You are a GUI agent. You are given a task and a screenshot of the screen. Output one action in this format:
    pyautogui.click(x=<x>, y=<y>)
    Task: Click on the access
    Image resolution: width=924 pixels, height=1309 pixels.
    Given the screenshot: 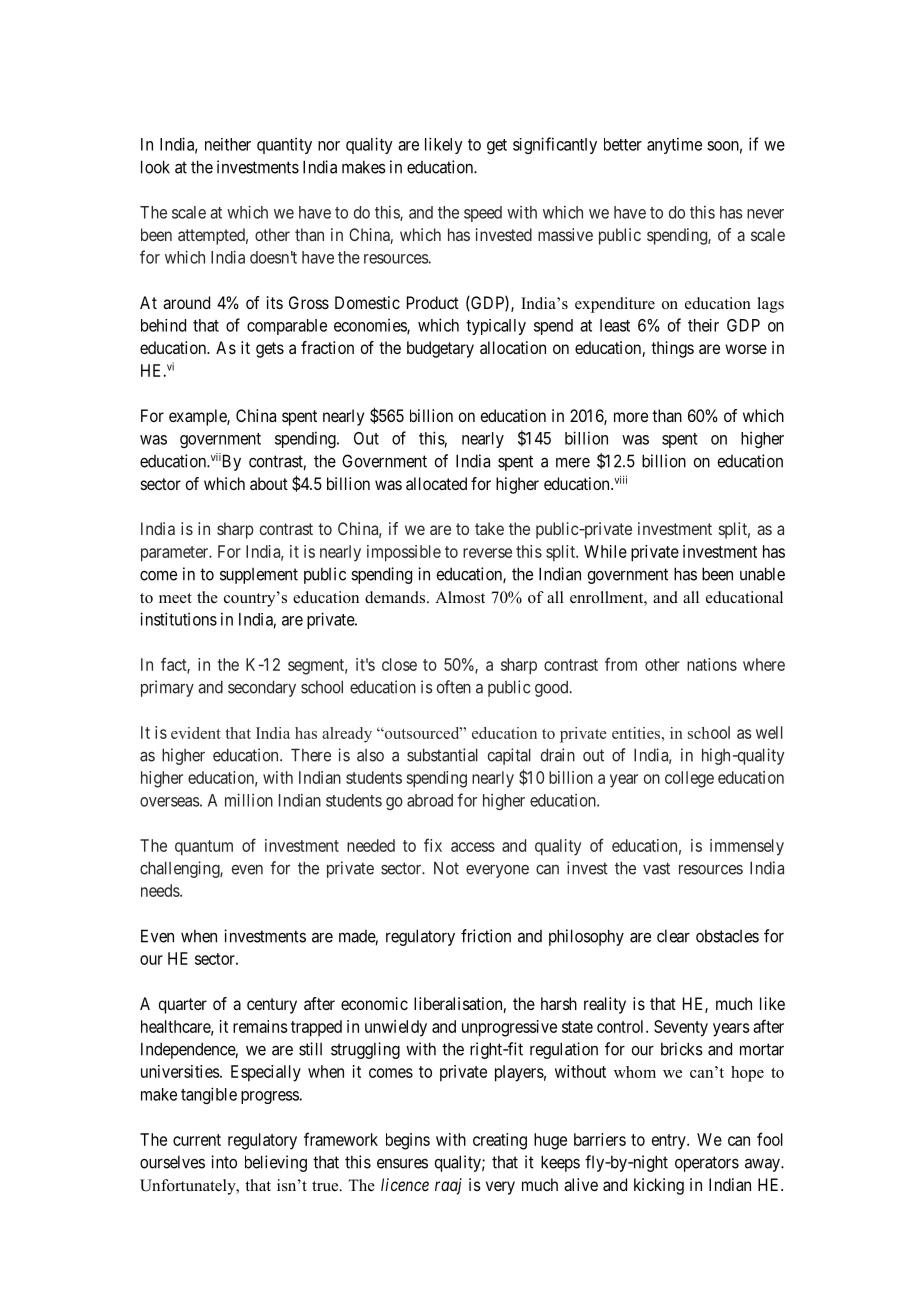 What is the action you would take?
    pyautogui.click(x=473, y=847)
